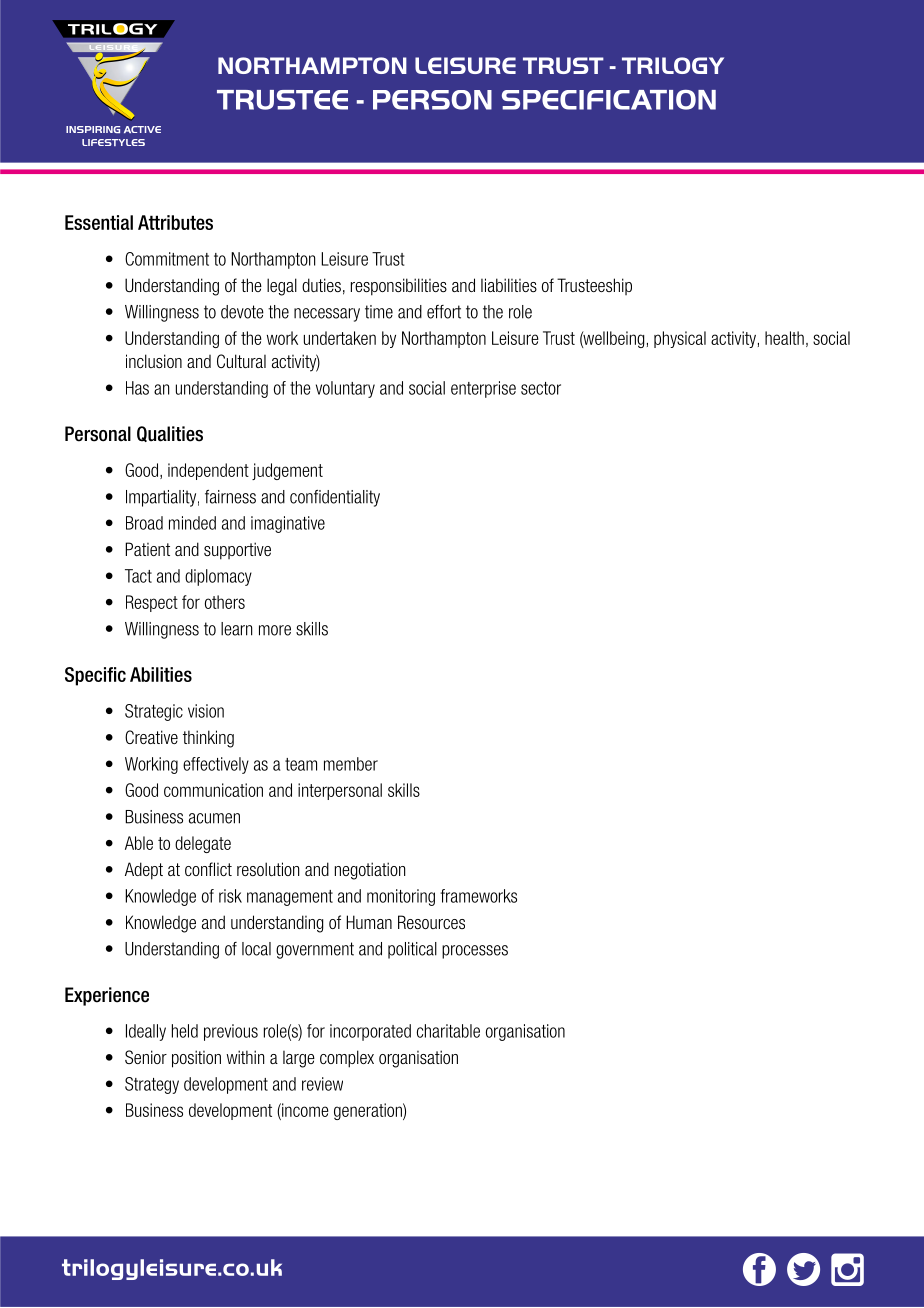 The height and width of the image is (1308, 924). Describe the element at coordinates (196, 1059) in the image. I see `position` at that location.
